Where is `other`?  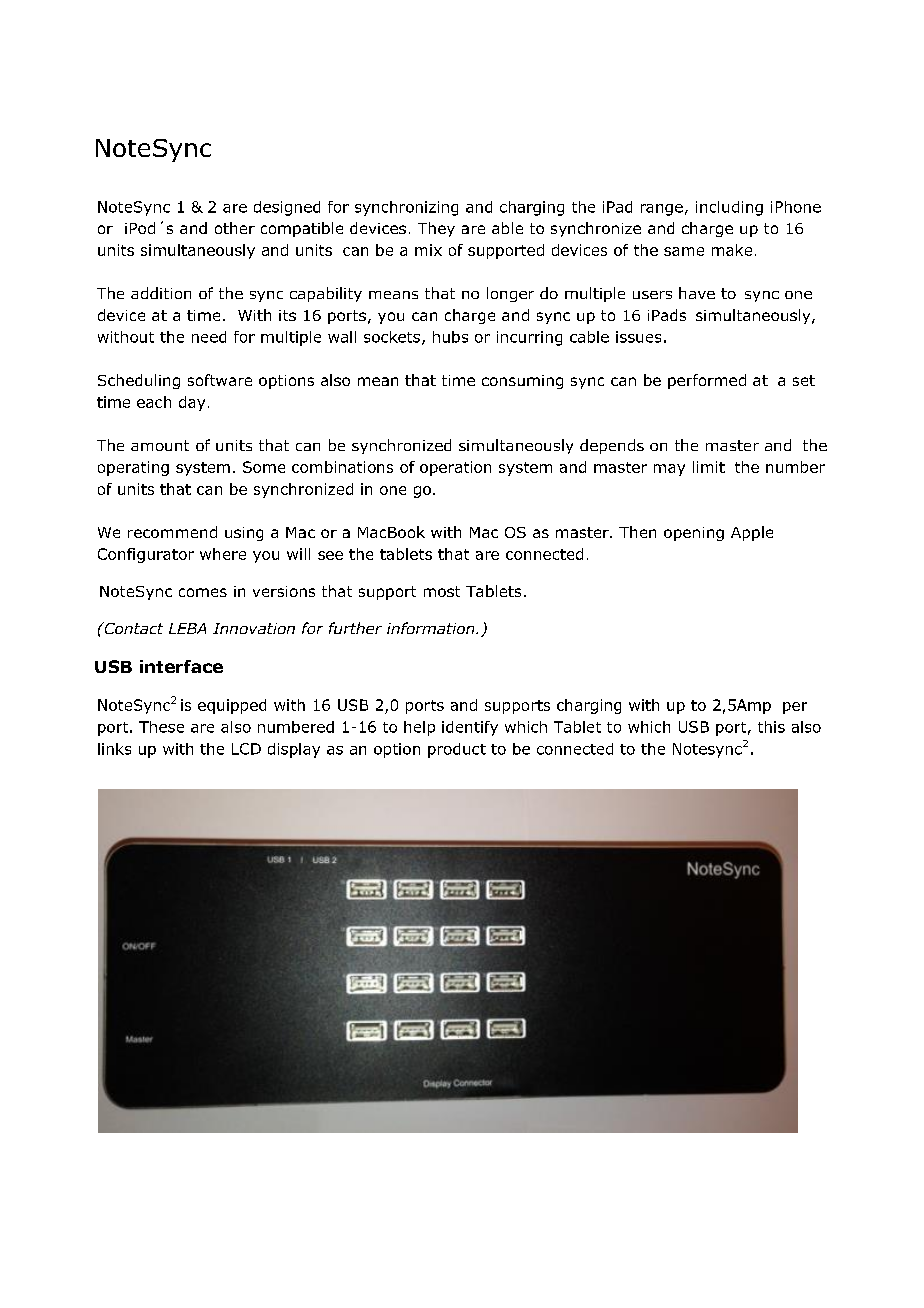 other is located at coordinates (235, 228).
